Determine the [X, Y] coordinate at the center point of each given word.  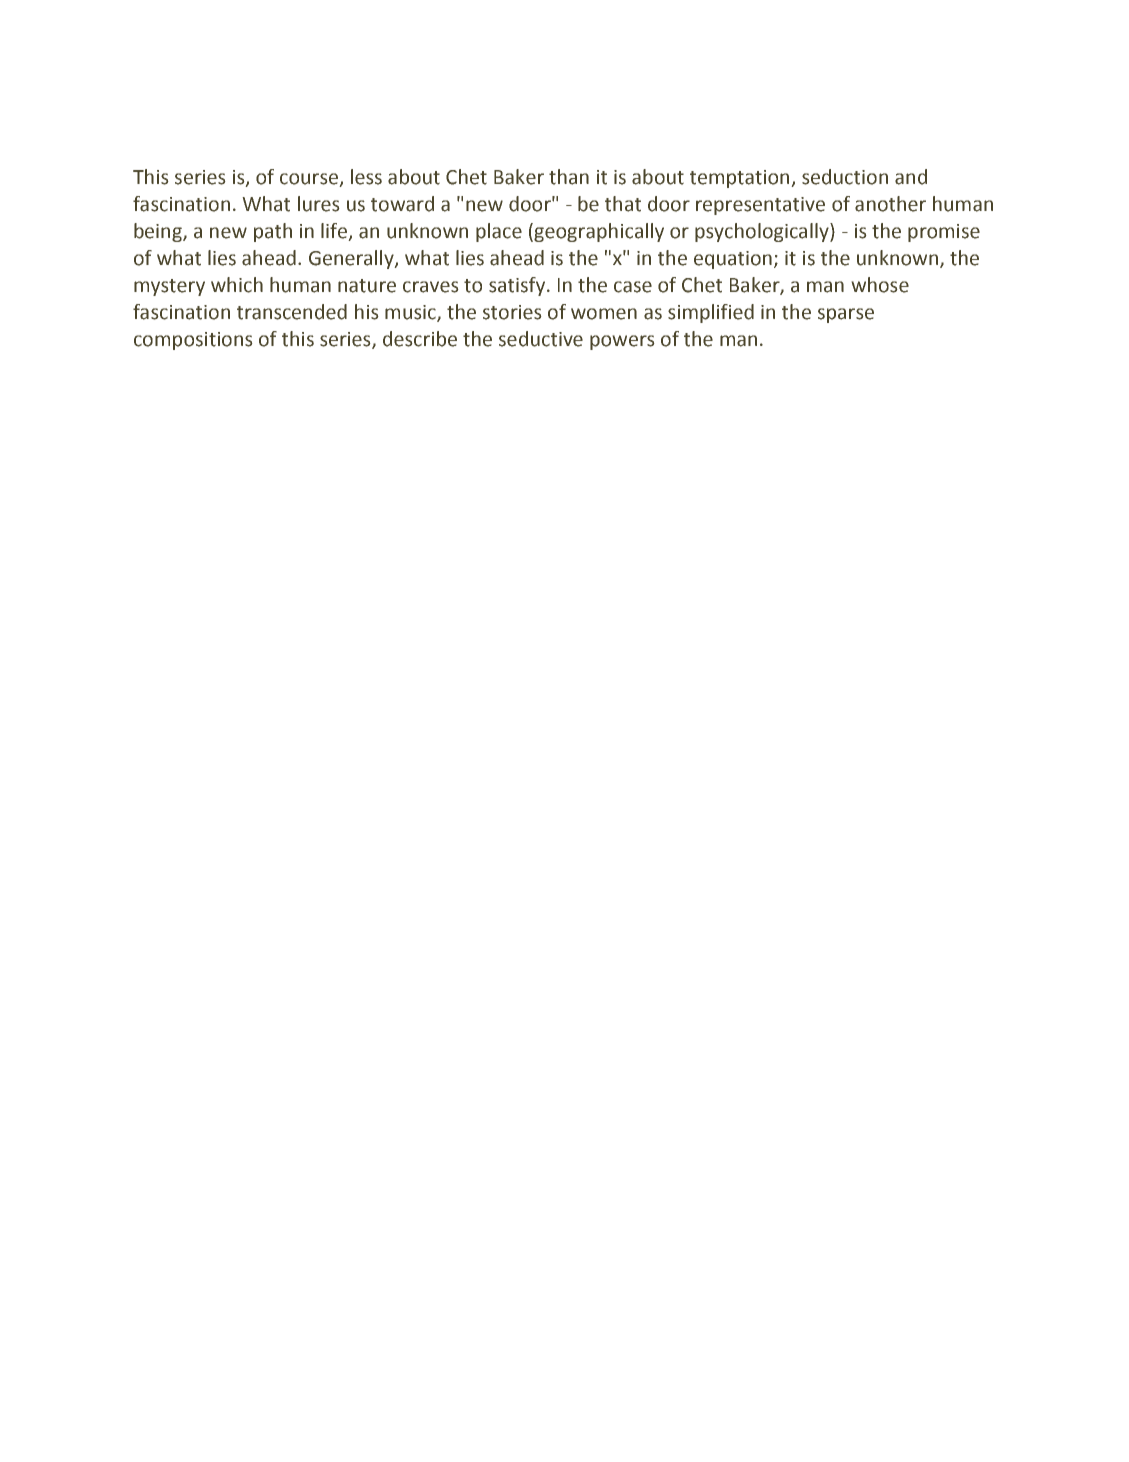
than [569, 177]
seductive [541, 339]
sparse [846, 315]
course [310, 180]
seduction [845, 177]
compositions [193, 341]
